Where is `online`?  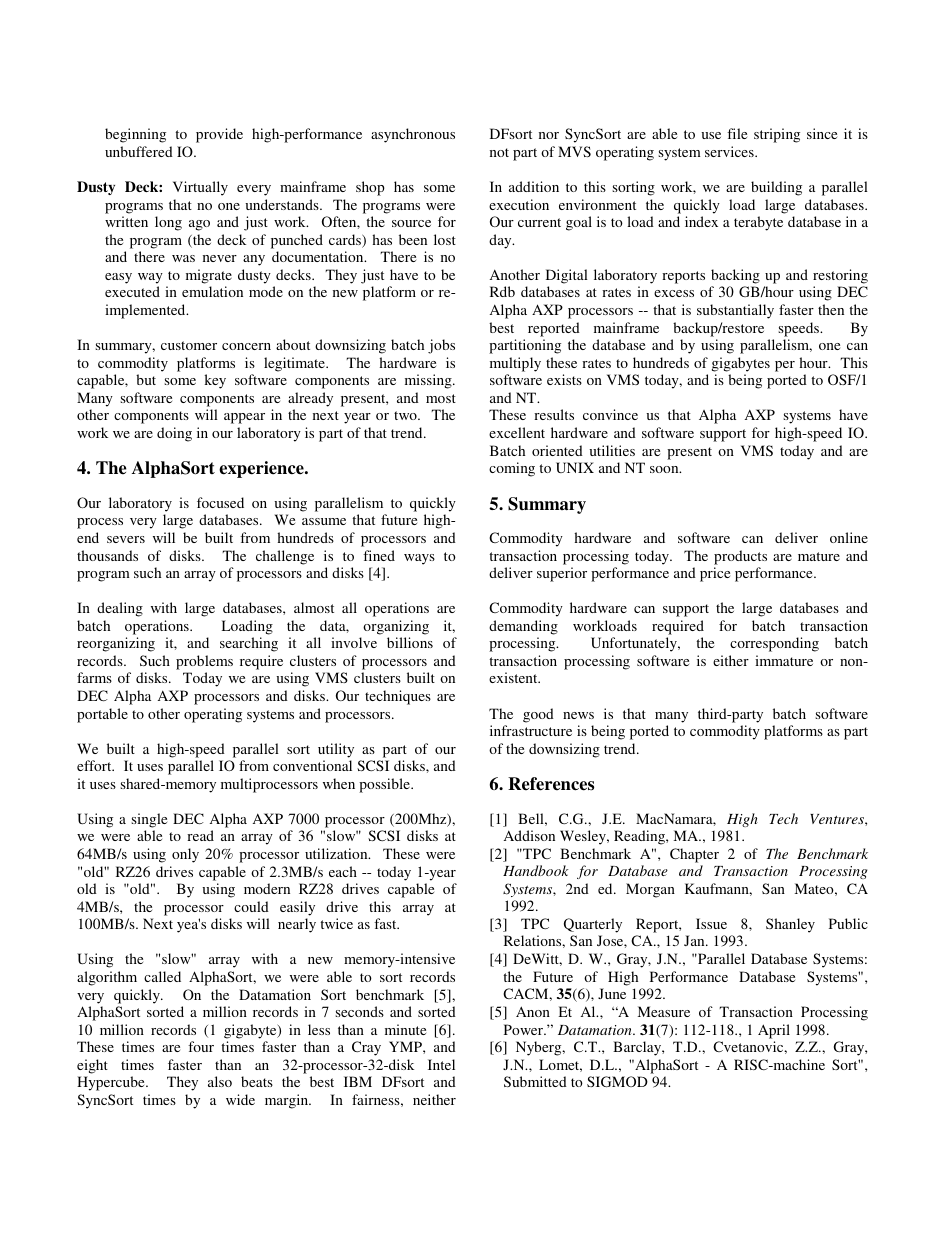
online is located at coordinates (849, 537).
